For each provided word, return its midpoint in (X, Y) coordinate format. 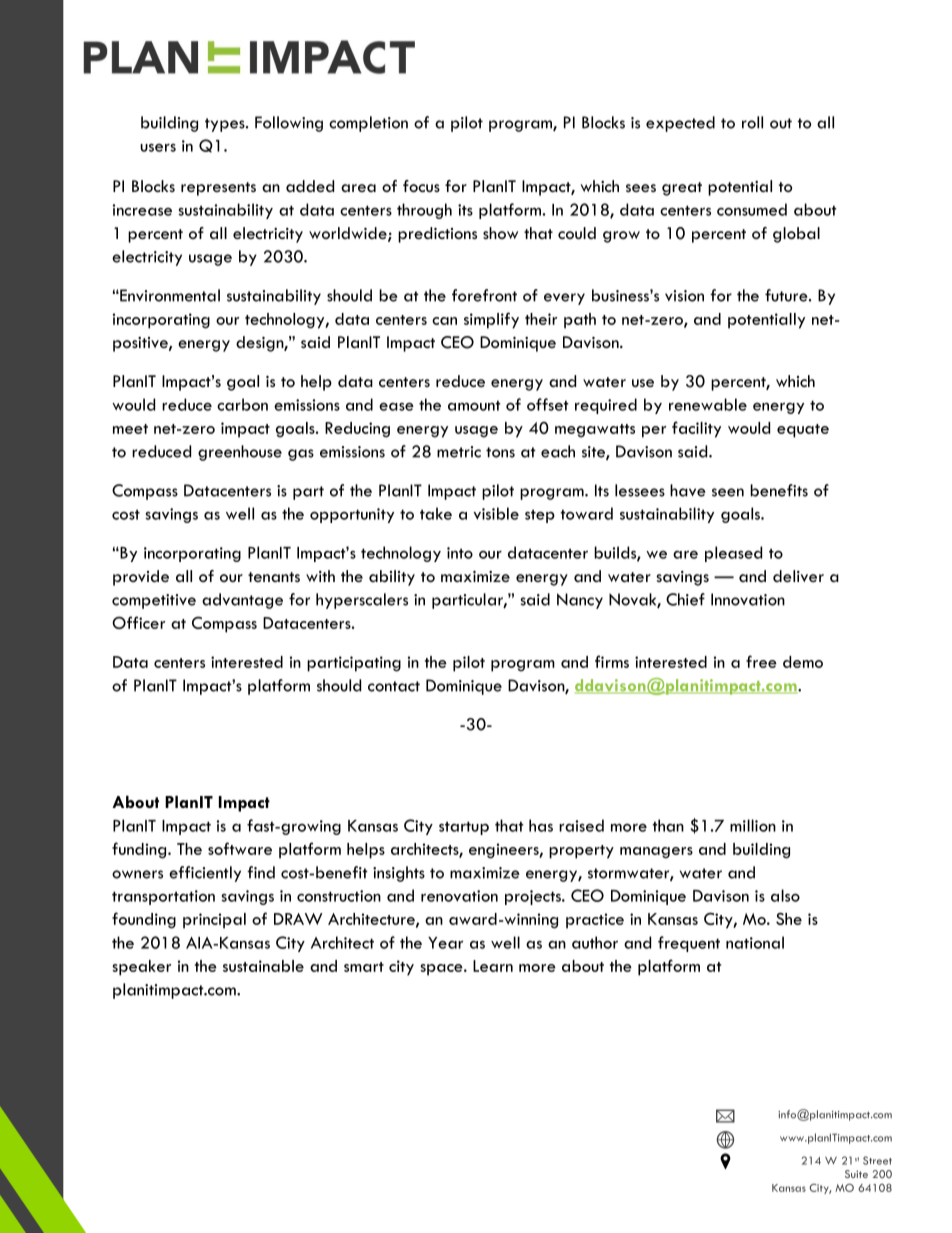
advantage (242, 601)
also (785, 895)
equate (803, 431)
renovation (459, 896)
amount (474, 405)
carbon (242, 404)
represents (218, 189)
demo (803, 662)
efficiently (205, 874)
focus (421, 186)
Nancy (580, 601)
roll (752, 122)
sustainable (263, 966)
